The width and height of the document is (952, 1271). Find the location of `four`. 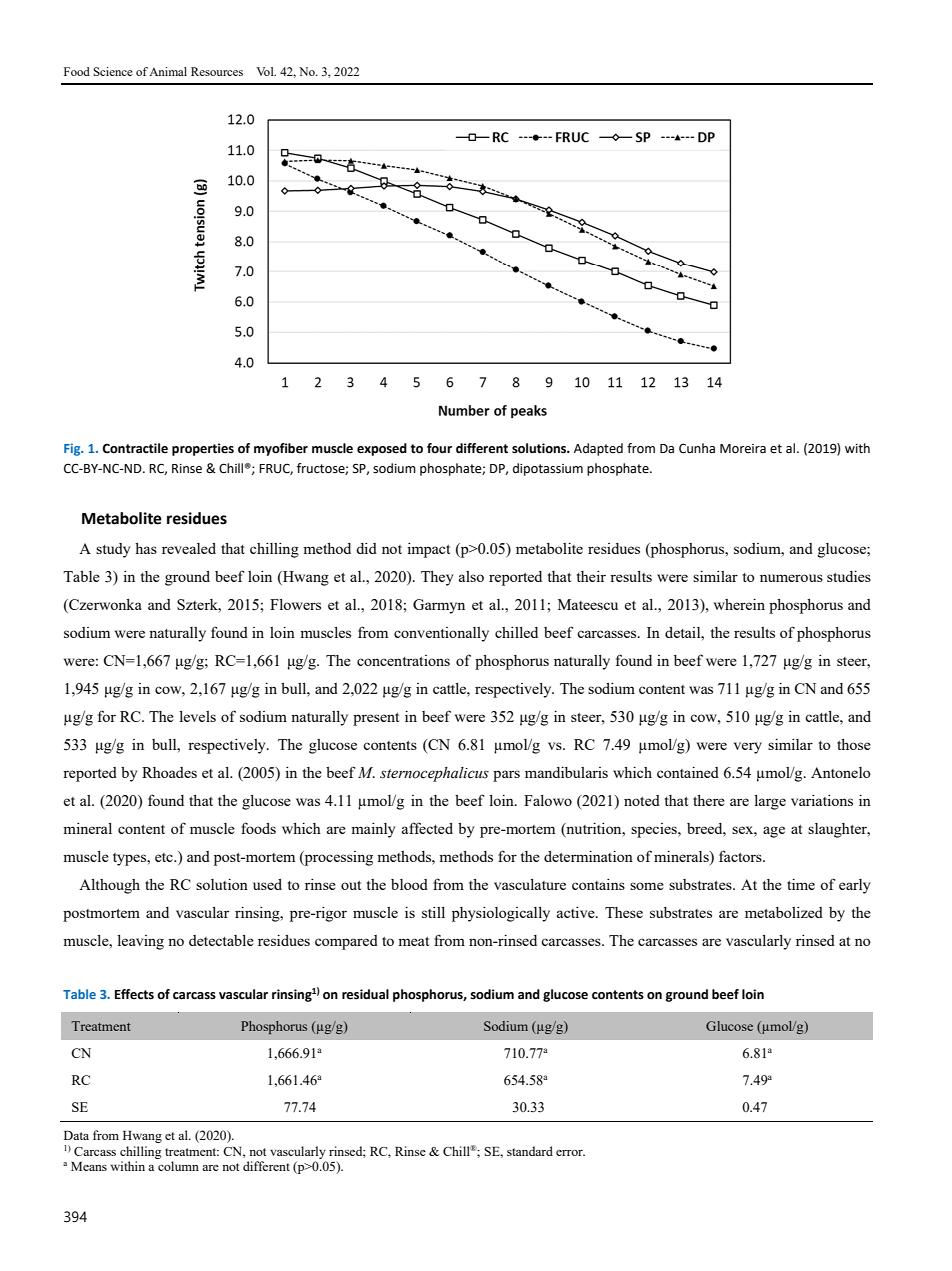

four is located at coordinates (439, 448).
